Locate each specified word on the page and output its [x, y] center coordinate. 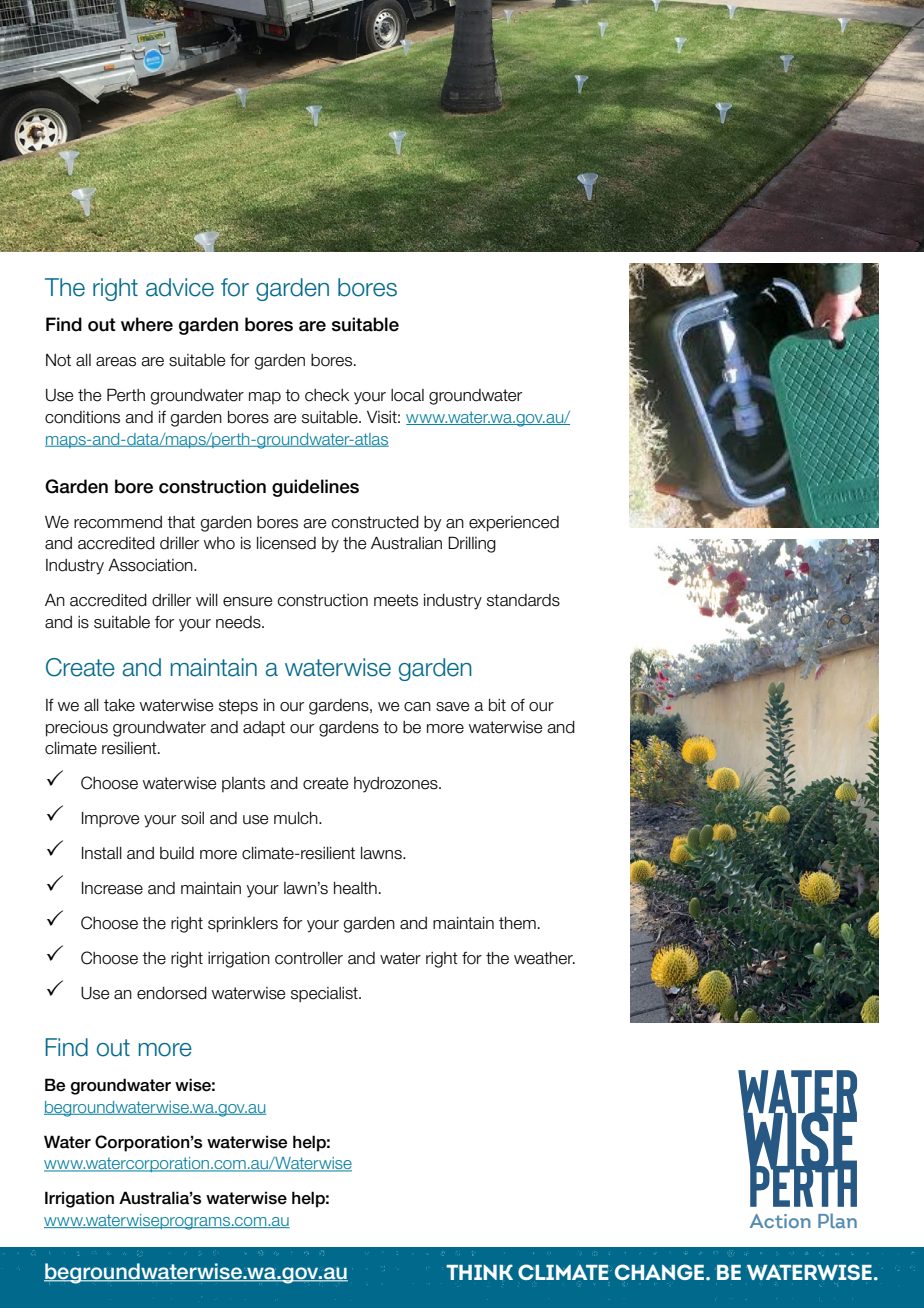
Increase [112, 888]
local [407, 395]
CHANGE [659, 1272]
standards [523, 600]
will [207, 600]
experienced [514, 524]
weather [544, 958]
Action [780, 1221]
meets [396, 600]
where [147, 324]
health [355, 888]
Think [479, 1272]
